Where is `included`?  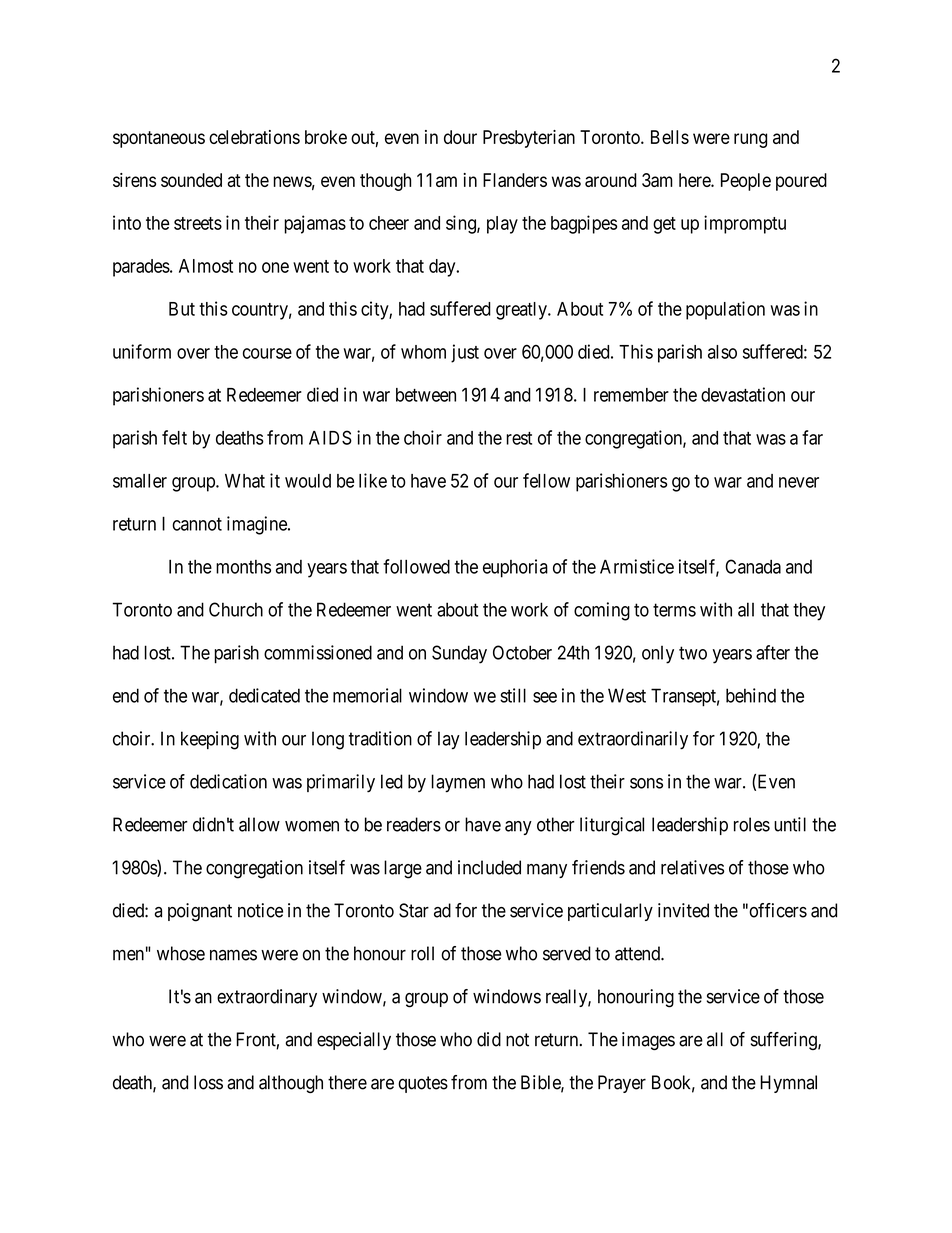 included is located at coordinates (489, 867).
